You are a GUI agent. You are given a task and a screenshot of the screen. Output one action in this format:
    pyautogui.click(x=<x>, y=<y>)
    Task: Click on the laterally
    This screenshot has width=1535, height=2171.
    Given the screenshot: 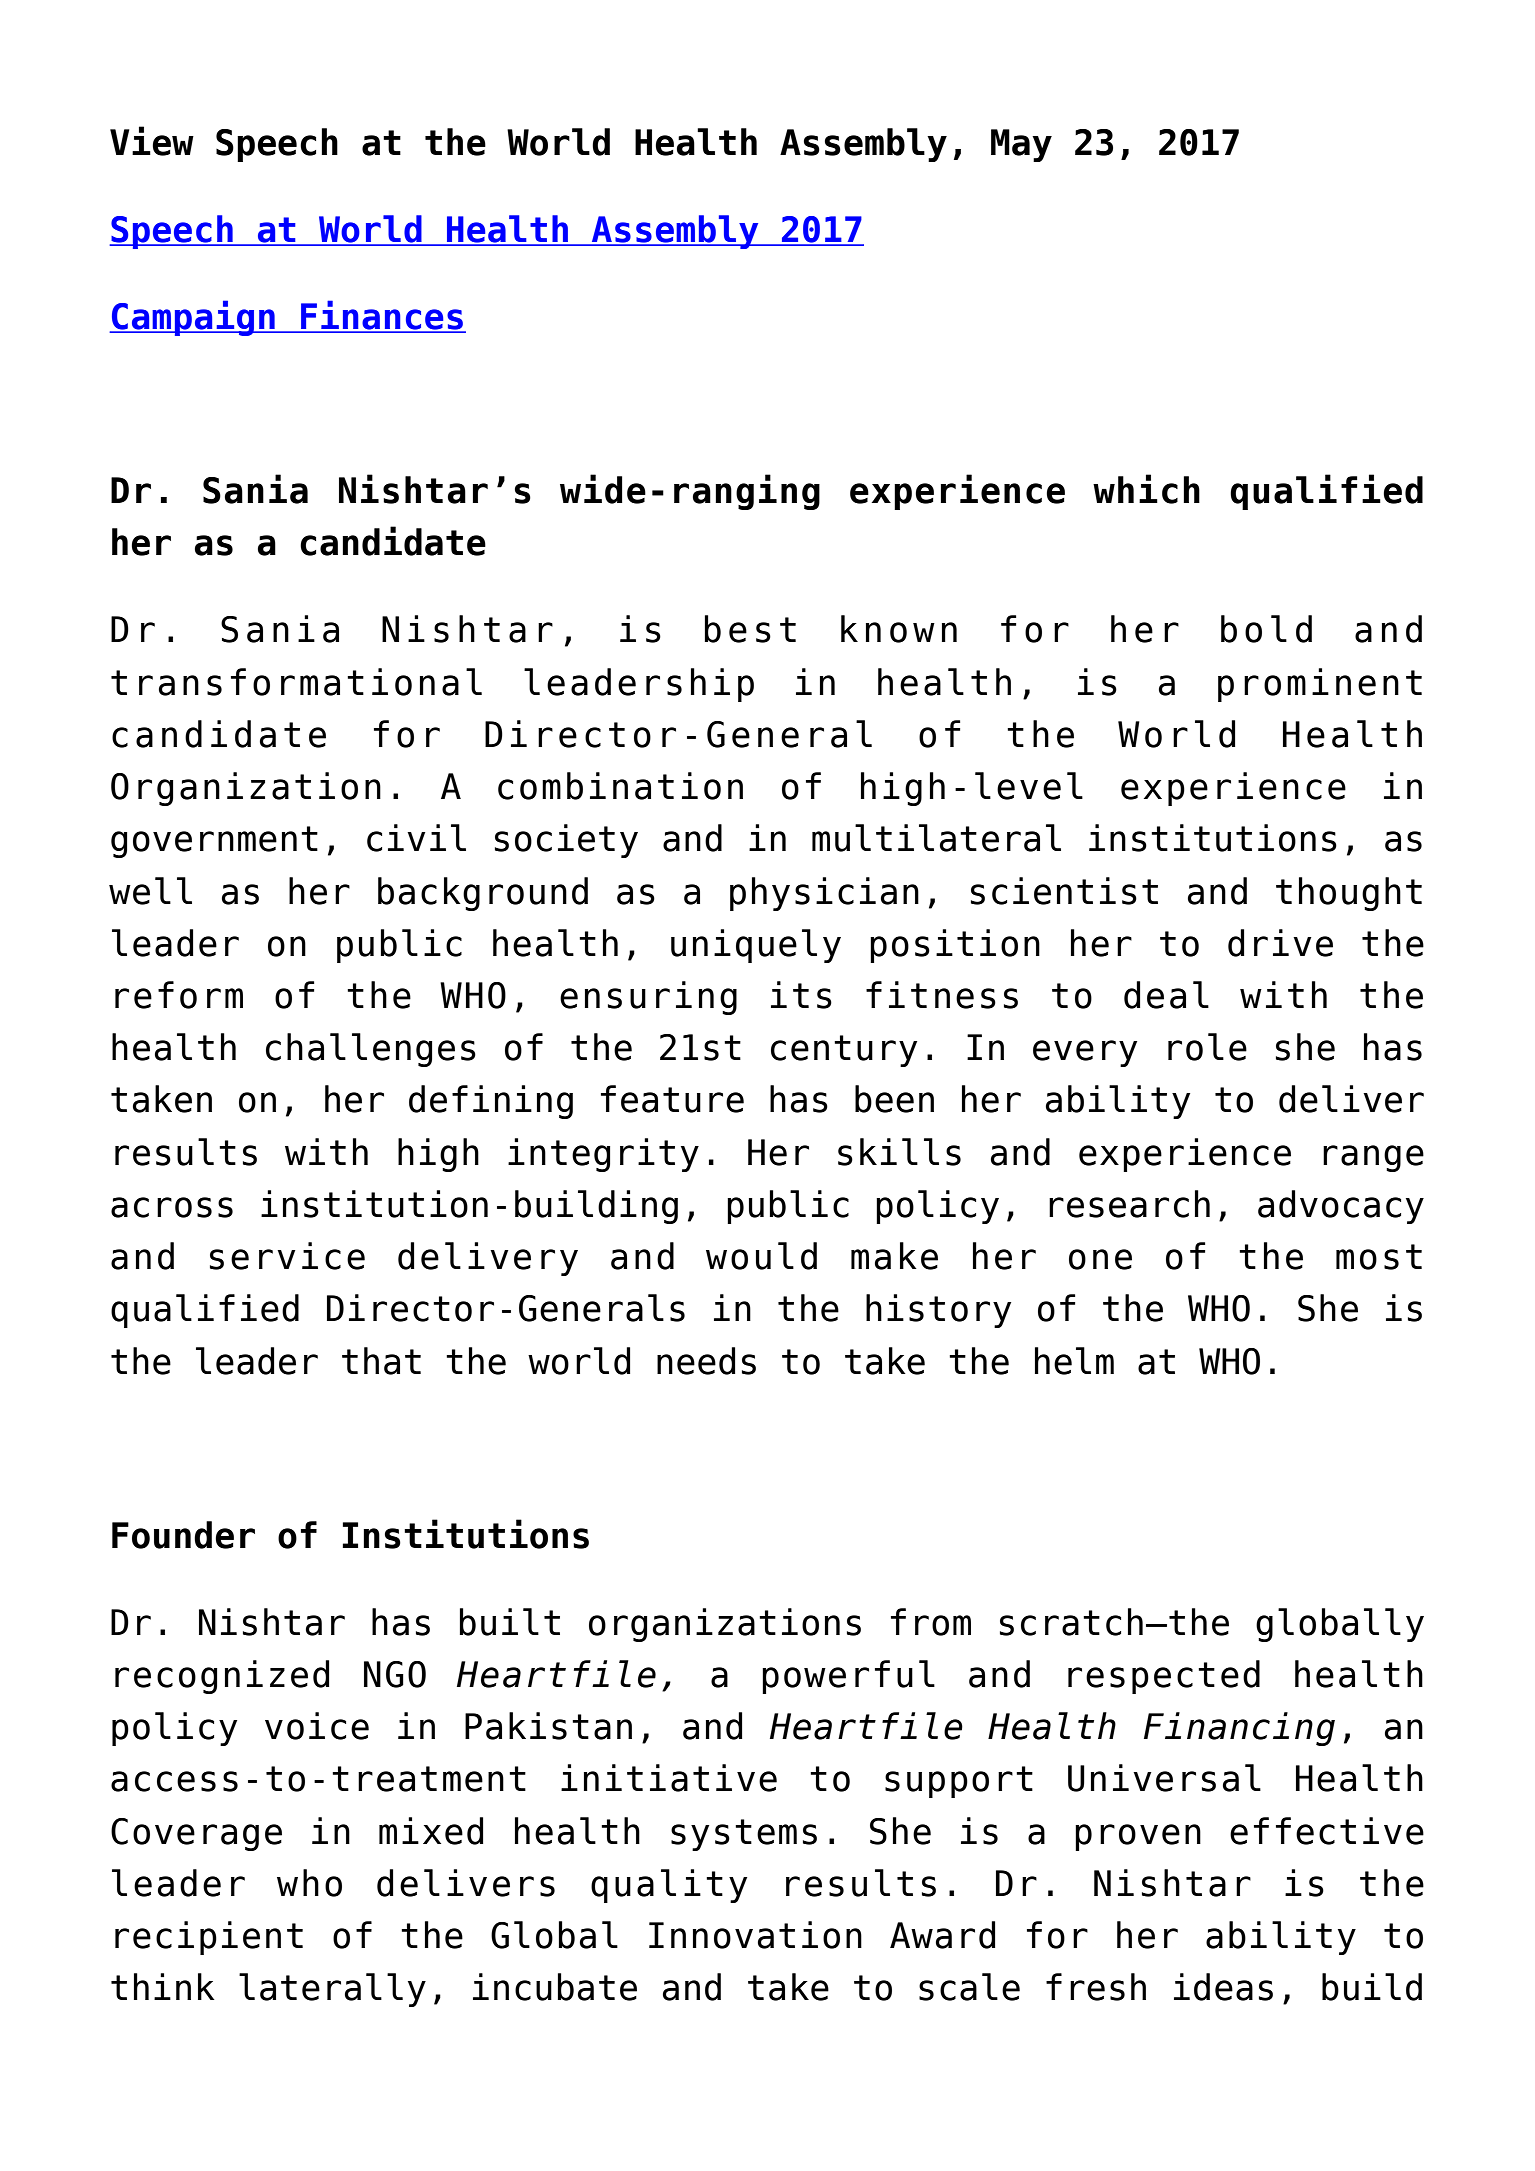 What is the action you would take?
    pyautogui.click(x=332, y=1990)
